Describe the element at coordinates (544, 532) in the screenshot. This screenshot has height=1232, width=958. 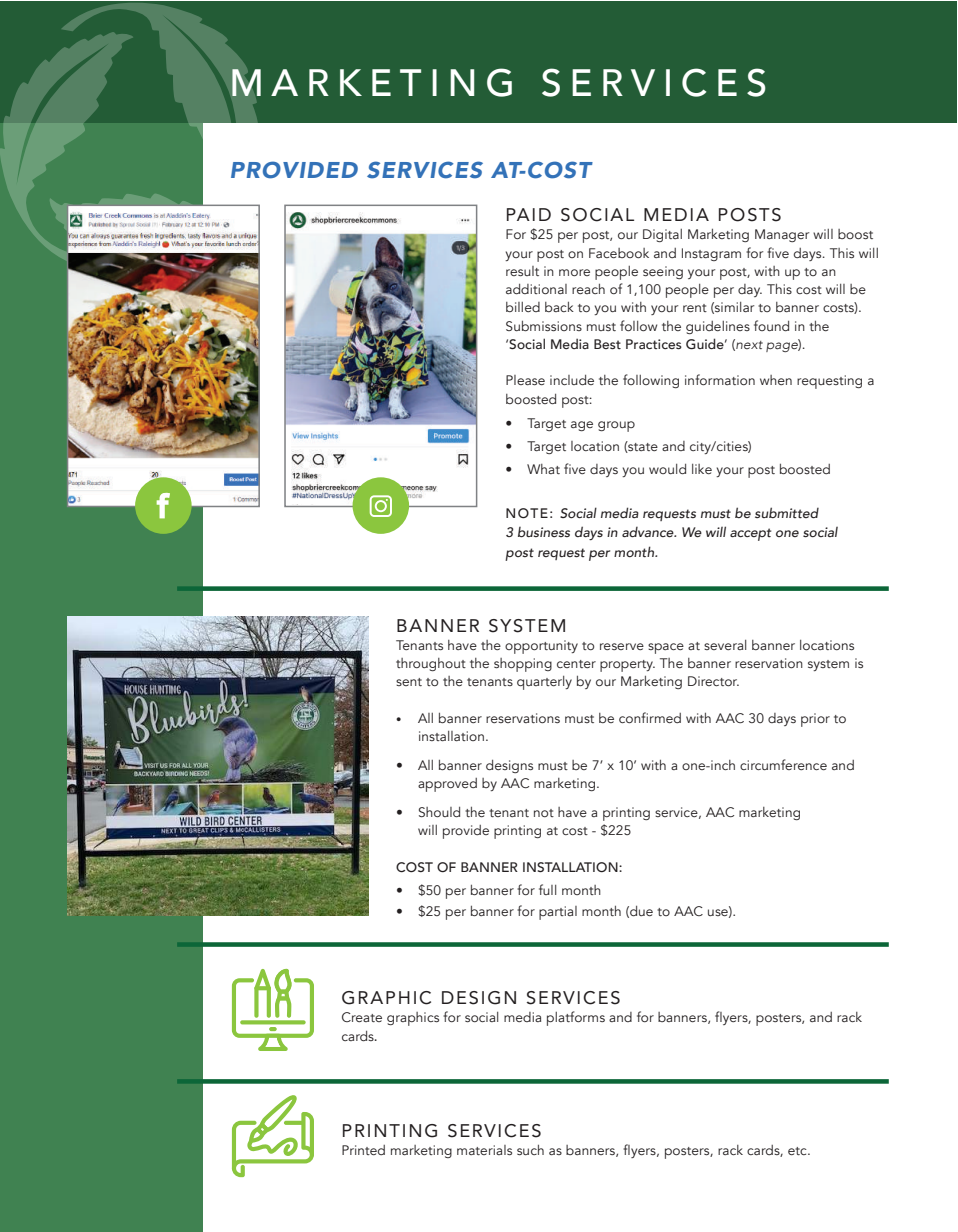
I see `business` at that location.
